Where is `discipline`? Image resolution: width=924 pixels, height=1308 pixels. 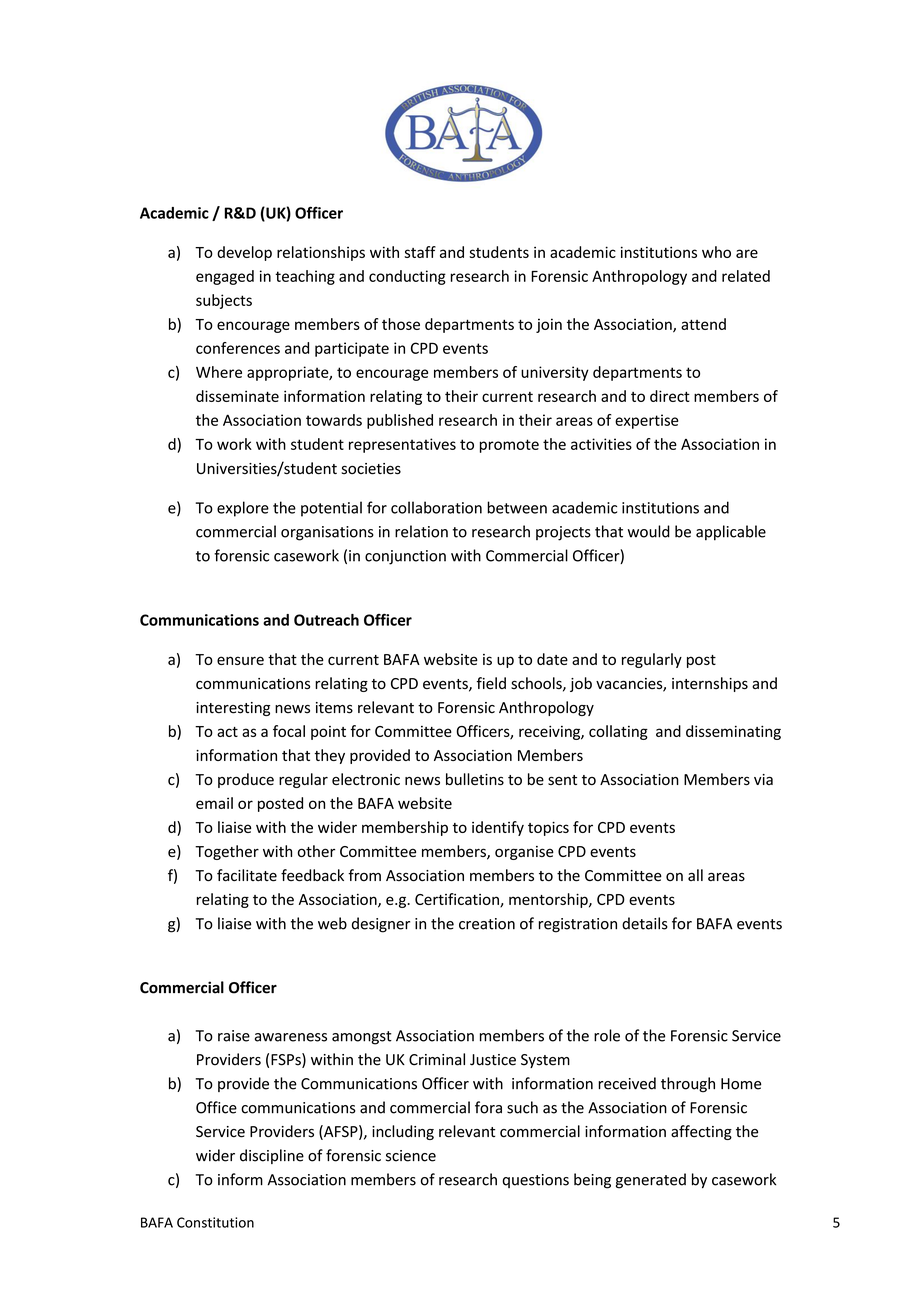 discipline is located at coordinates (272, 1156).
